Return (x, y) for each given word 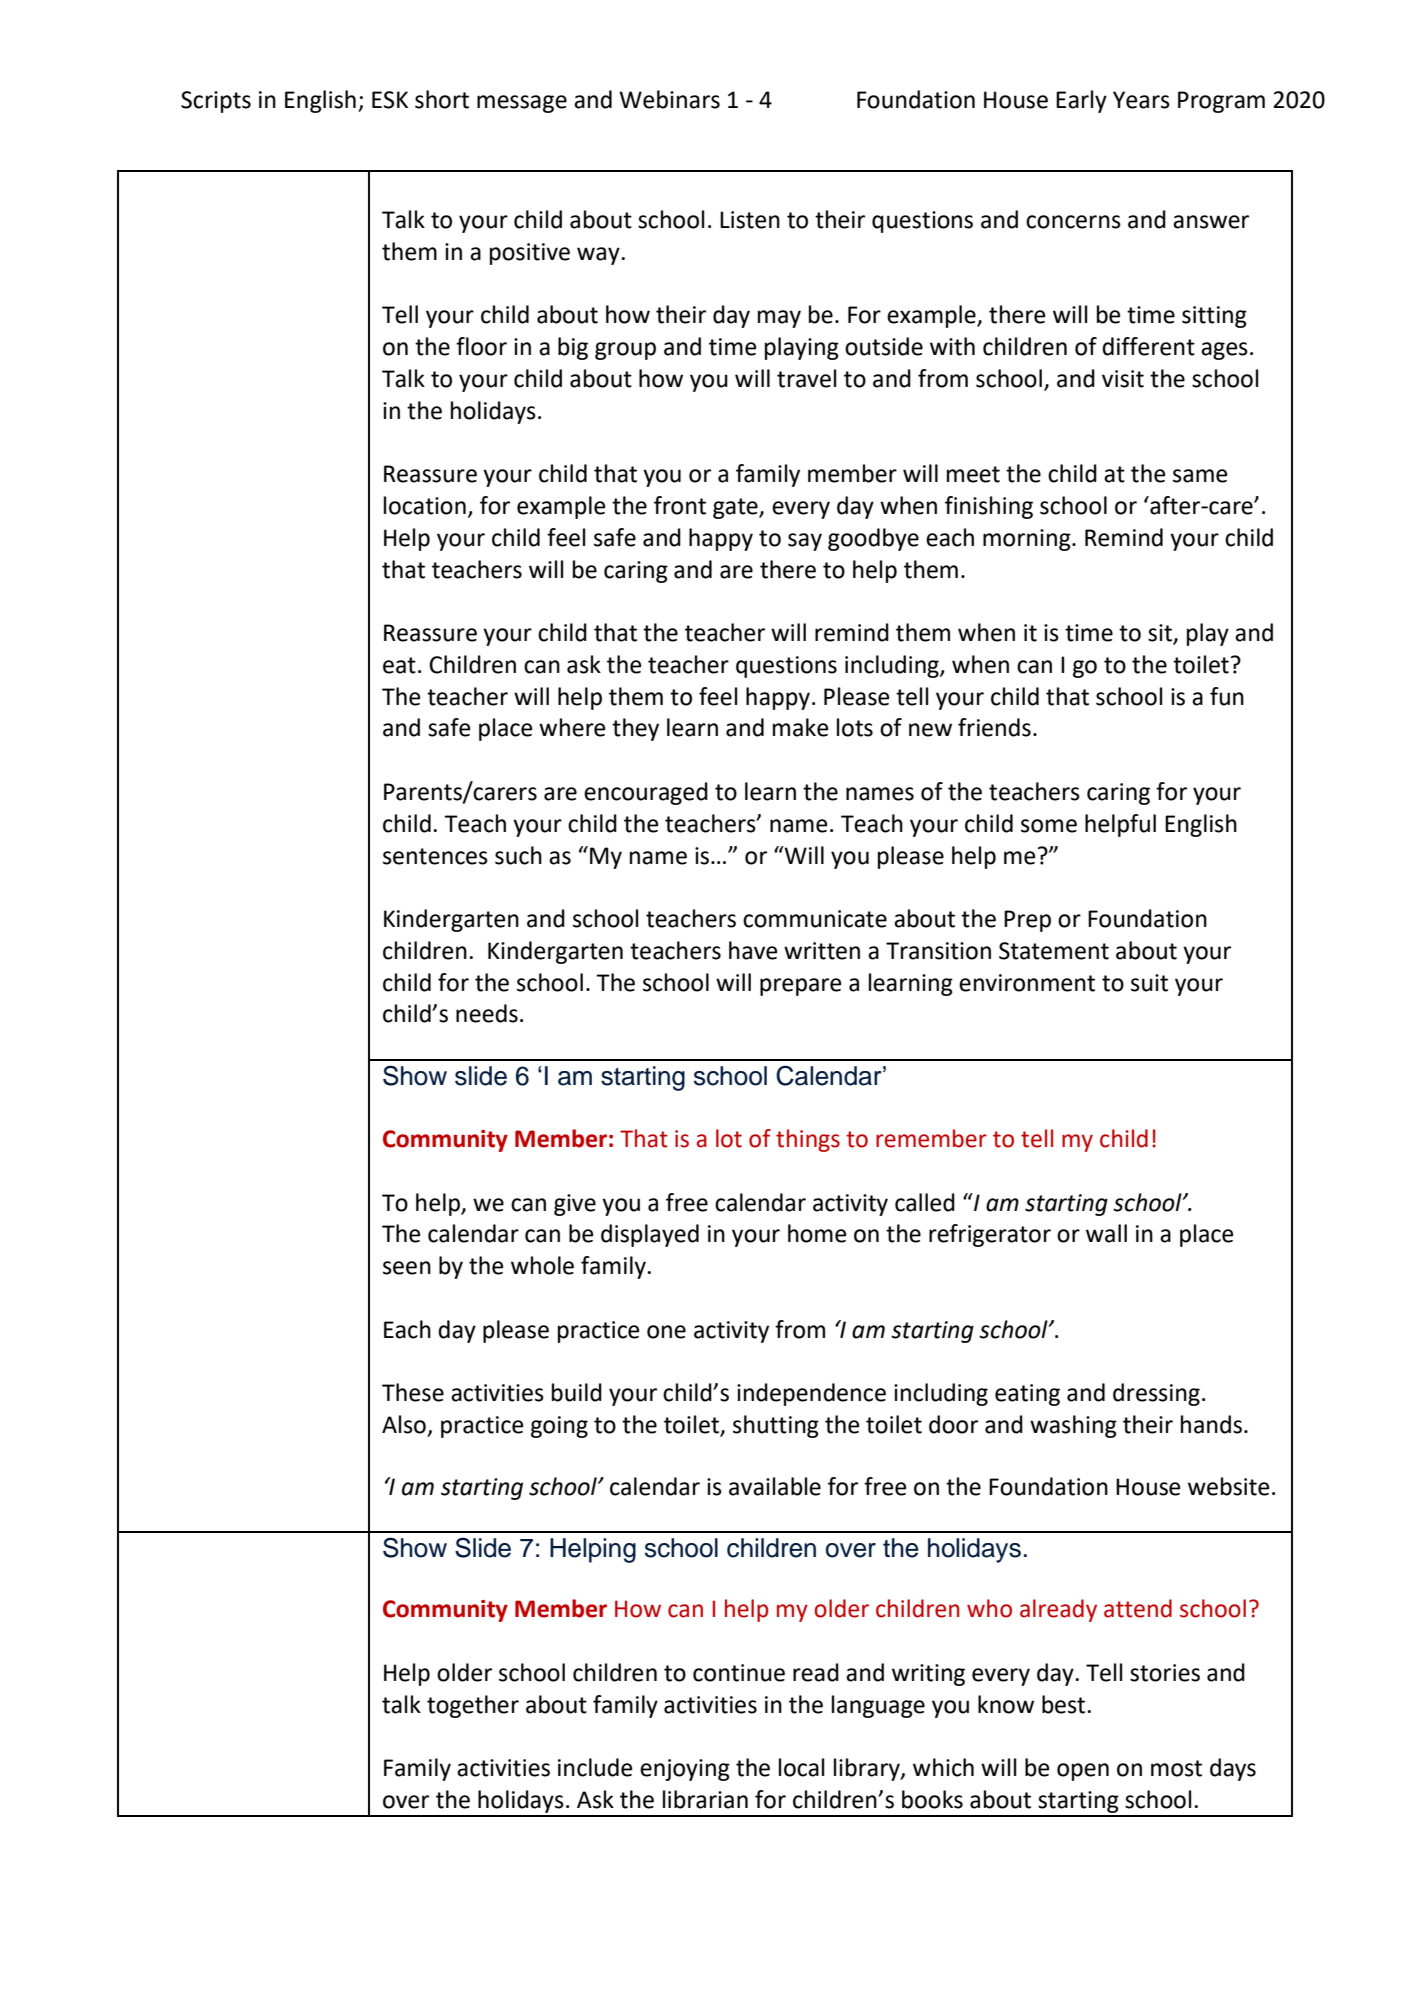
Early (1081, 101)
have (753, 950)
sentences (435, 856)
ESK (390, 100)
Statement (1054, 951)
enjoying (685, 1770)
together (473, 1706)
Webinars (669, 99)
